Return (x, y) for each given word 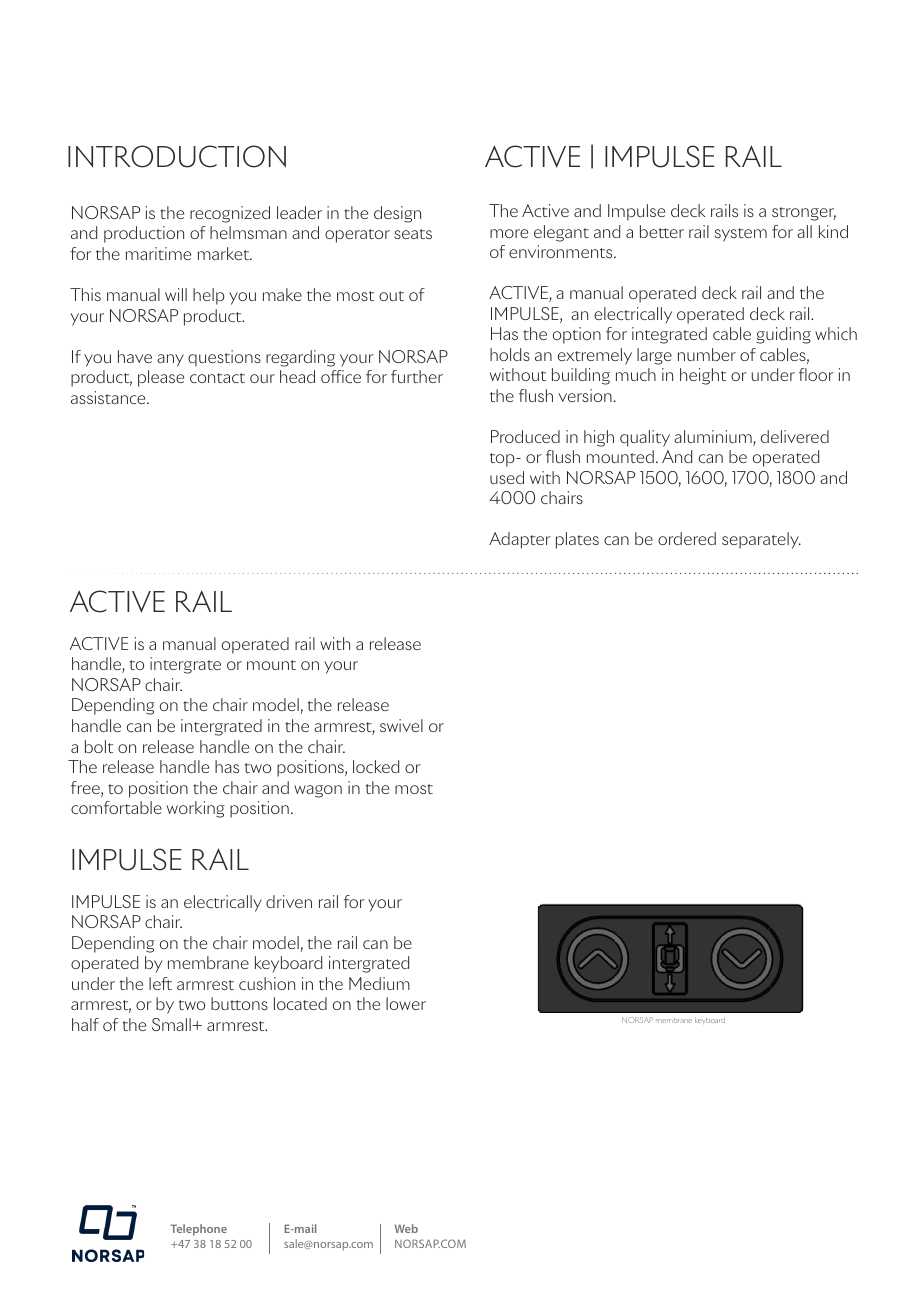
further (417, 376)
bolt (99, 746)
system (741, 235)
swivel (401, 725)
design (397, 214)
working (196, 809)
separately (761, 540)
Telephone (198, 1230)
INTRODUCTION (177, 156)
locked (376, 766)
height (703, 376)
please (161, 378)
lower (406, 1003)
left (160, 983)
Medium (379, 983)
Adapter (520, 540)
